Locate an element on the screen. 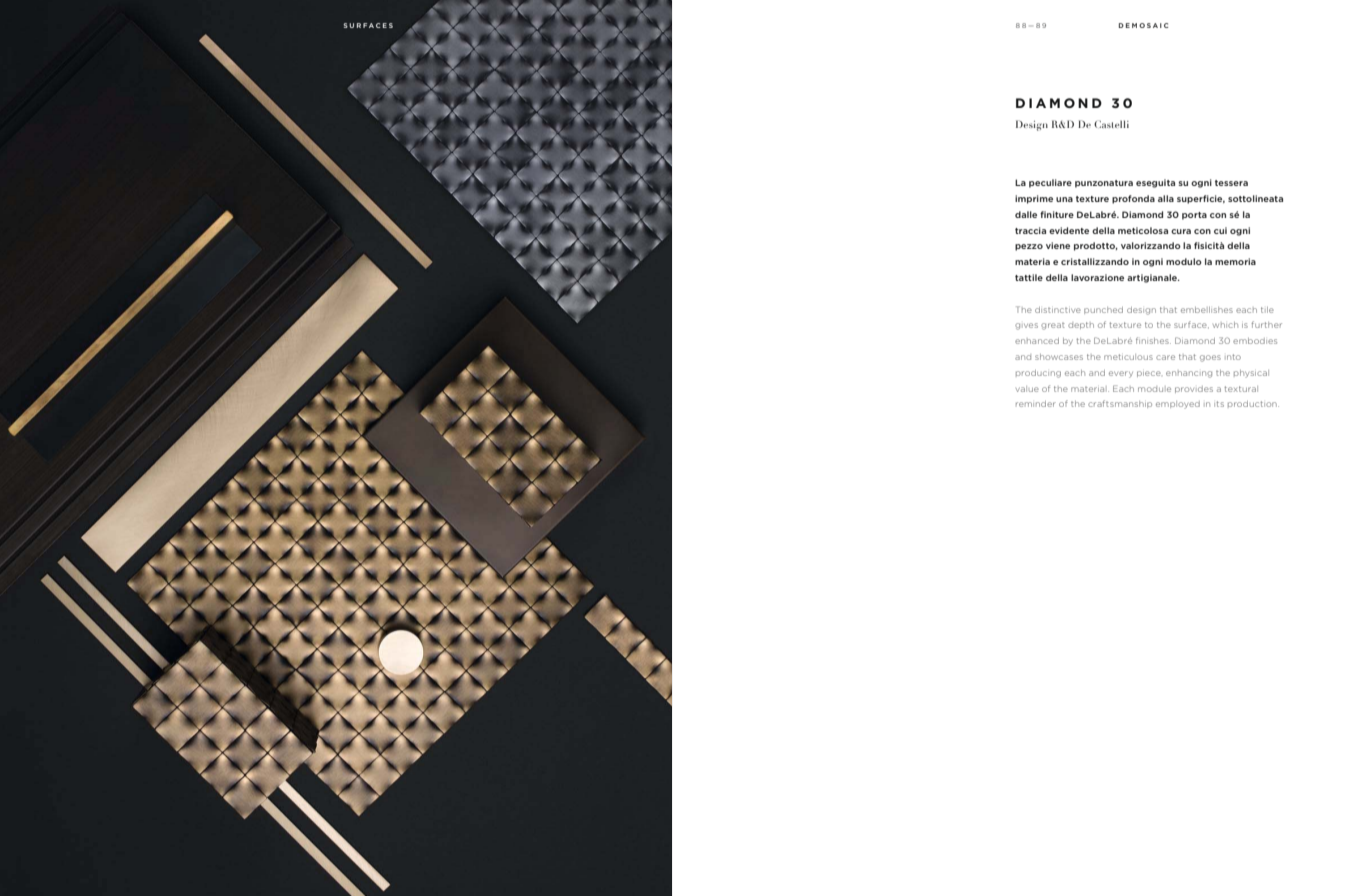  alla is located at coordinates (1166, 198).
